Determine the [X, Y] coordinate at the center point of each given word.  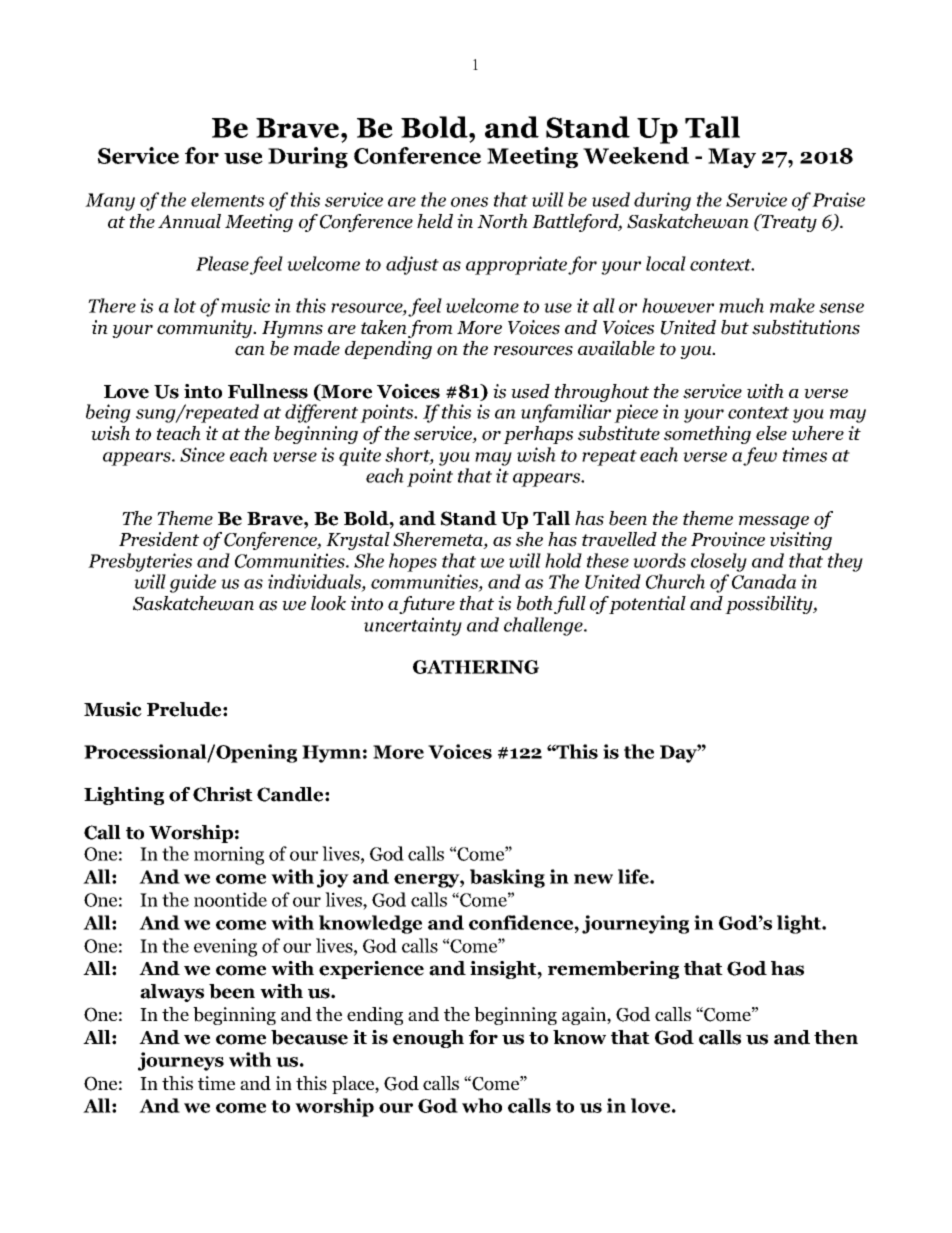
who [482, 1105]
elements [227, 199]
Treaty [788, 223]
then [836, 1037]
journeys [181, 1061]
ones [469, 202]
